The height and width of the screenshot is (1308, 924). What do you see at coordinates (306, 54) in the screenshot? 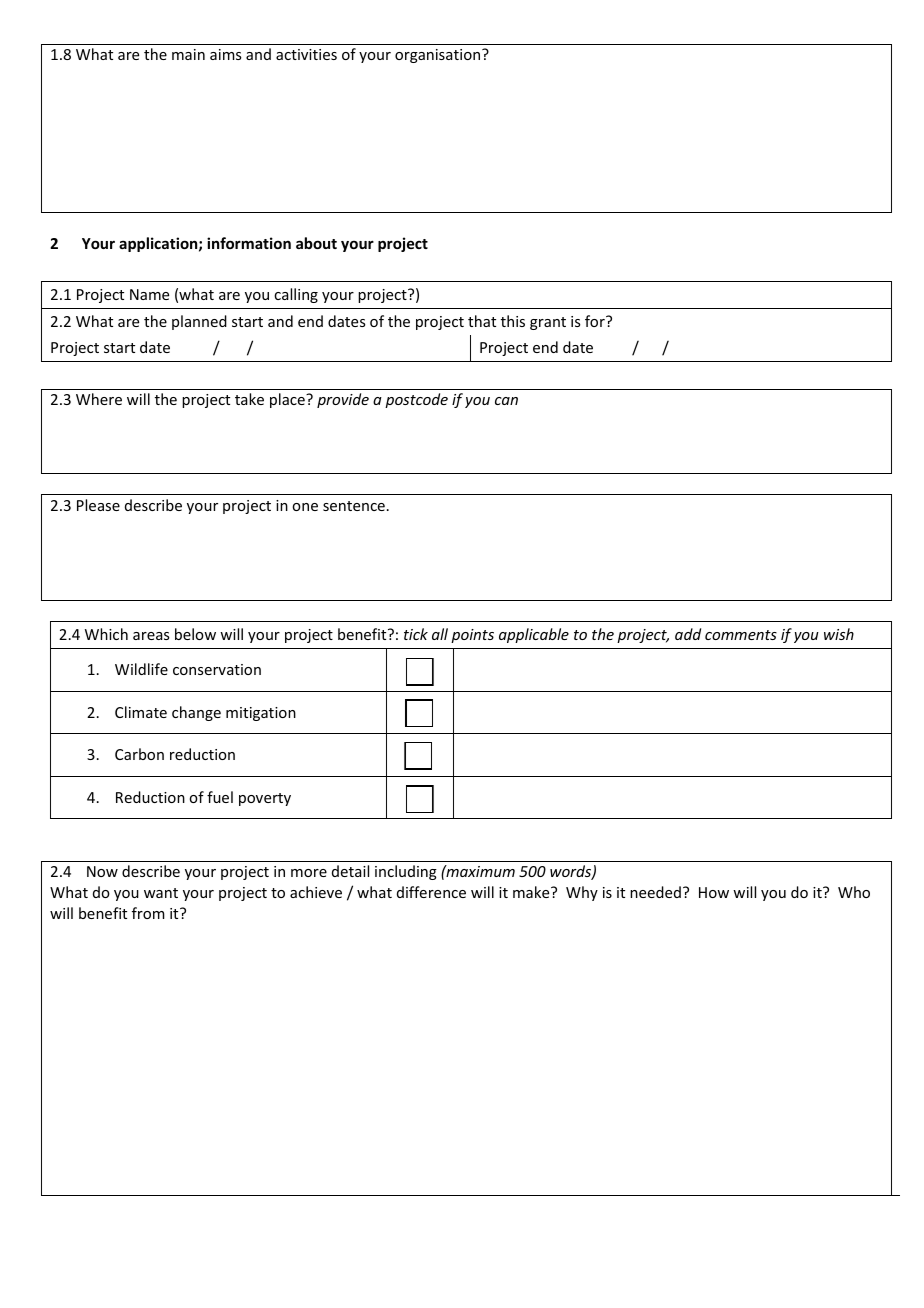
I see `activities` at bounding box center [306, 54].
